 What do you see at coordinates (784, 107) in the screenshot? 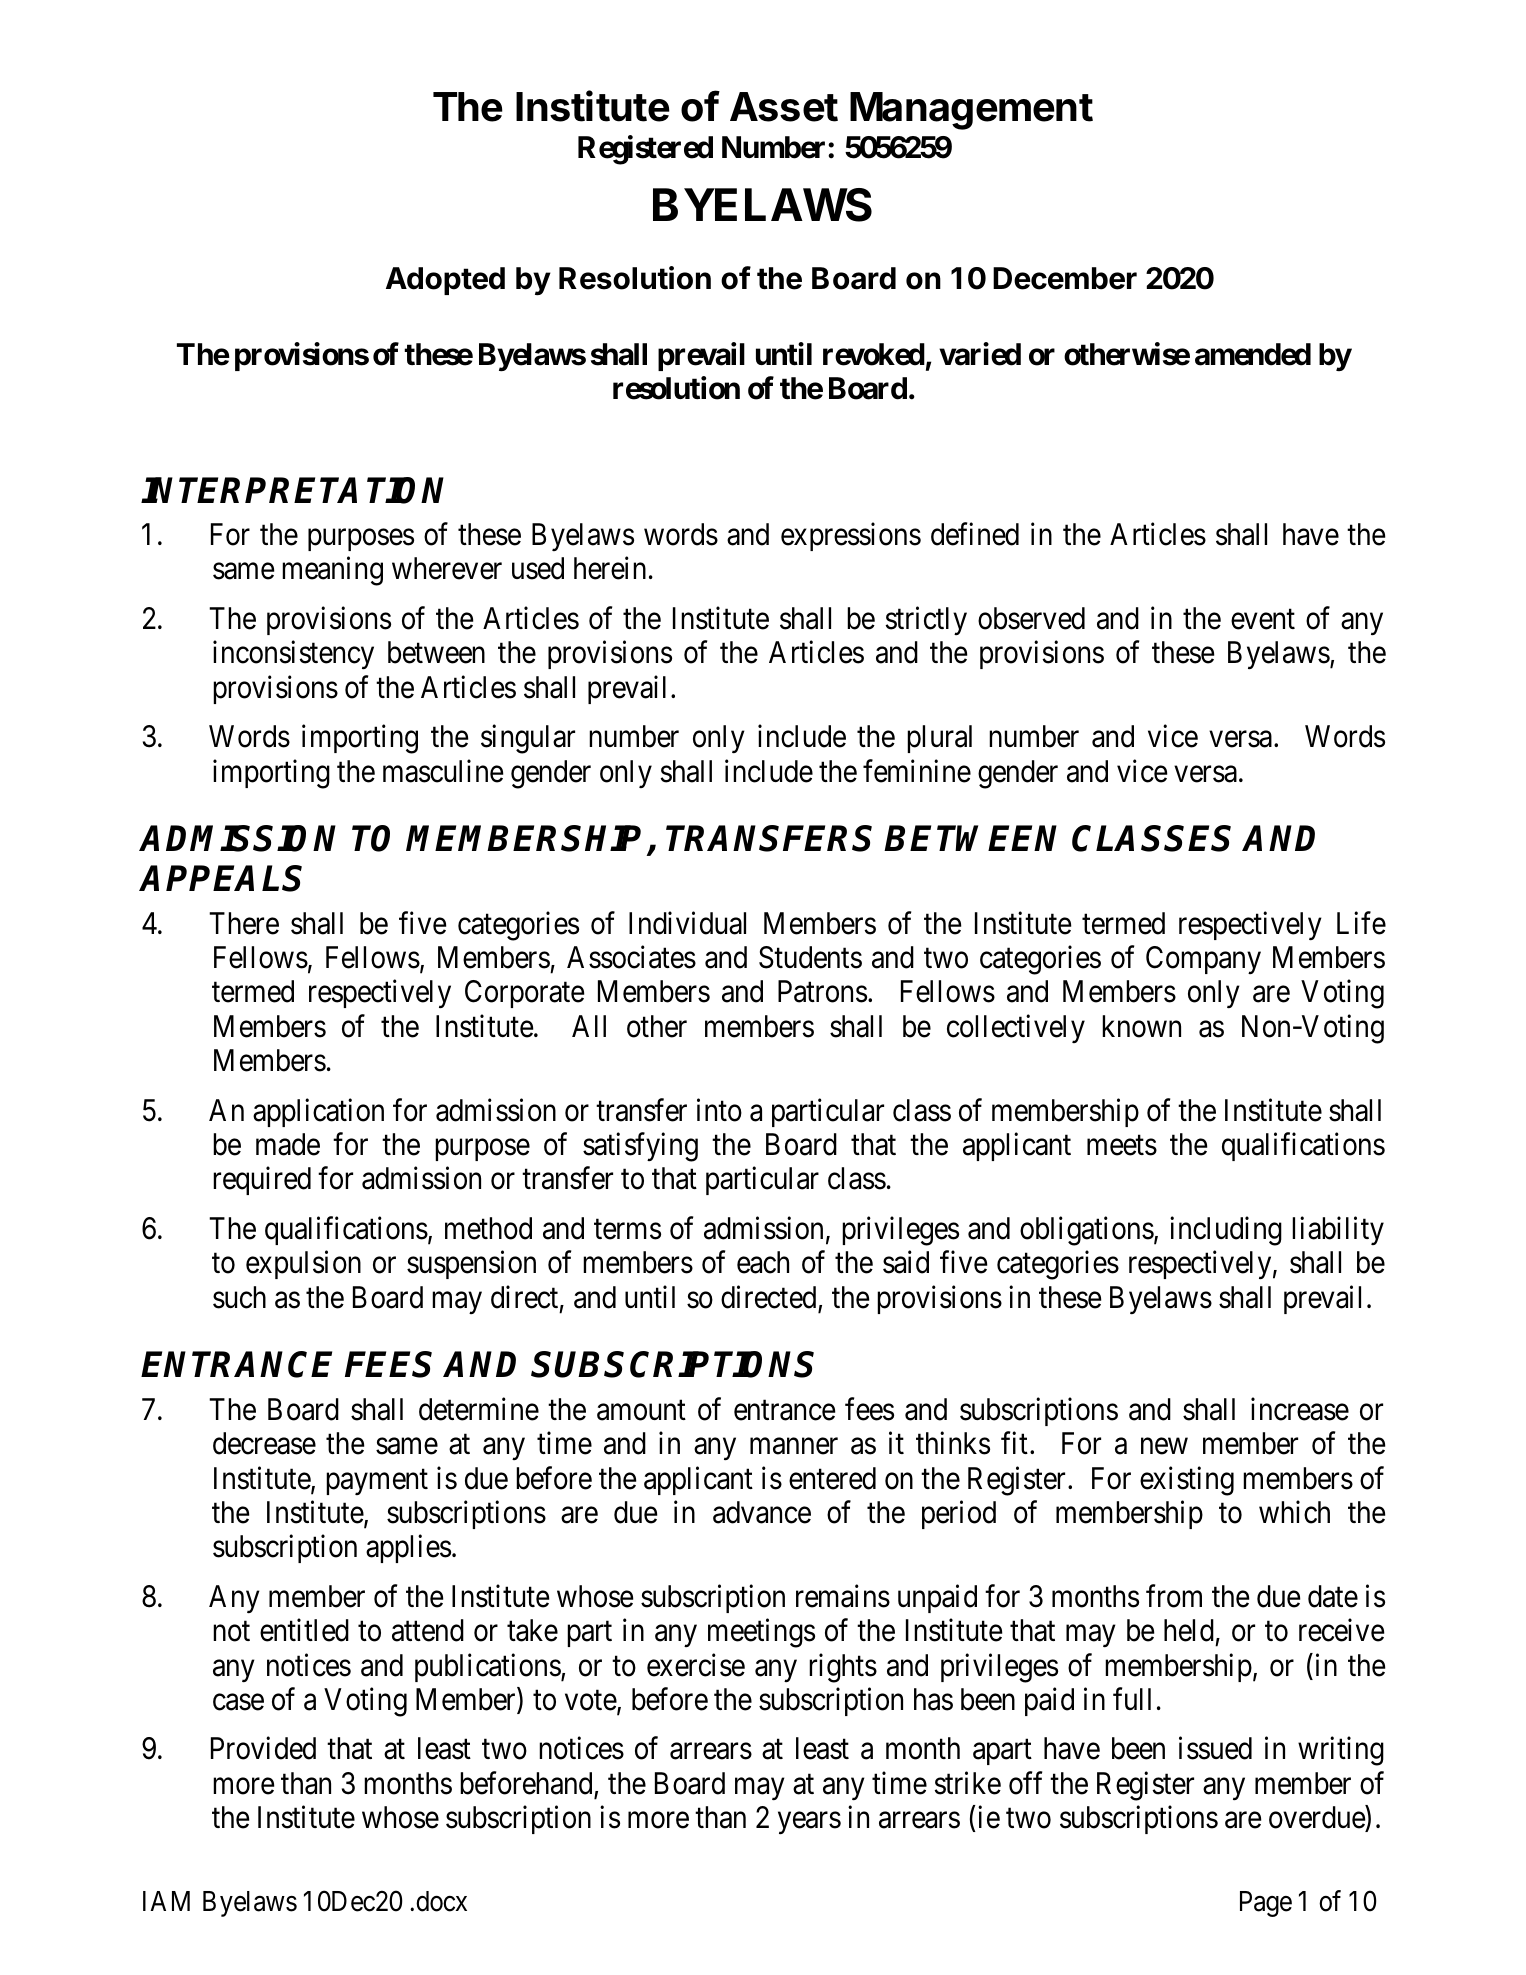
I see `Asset` at bounding box center [784, 107].
